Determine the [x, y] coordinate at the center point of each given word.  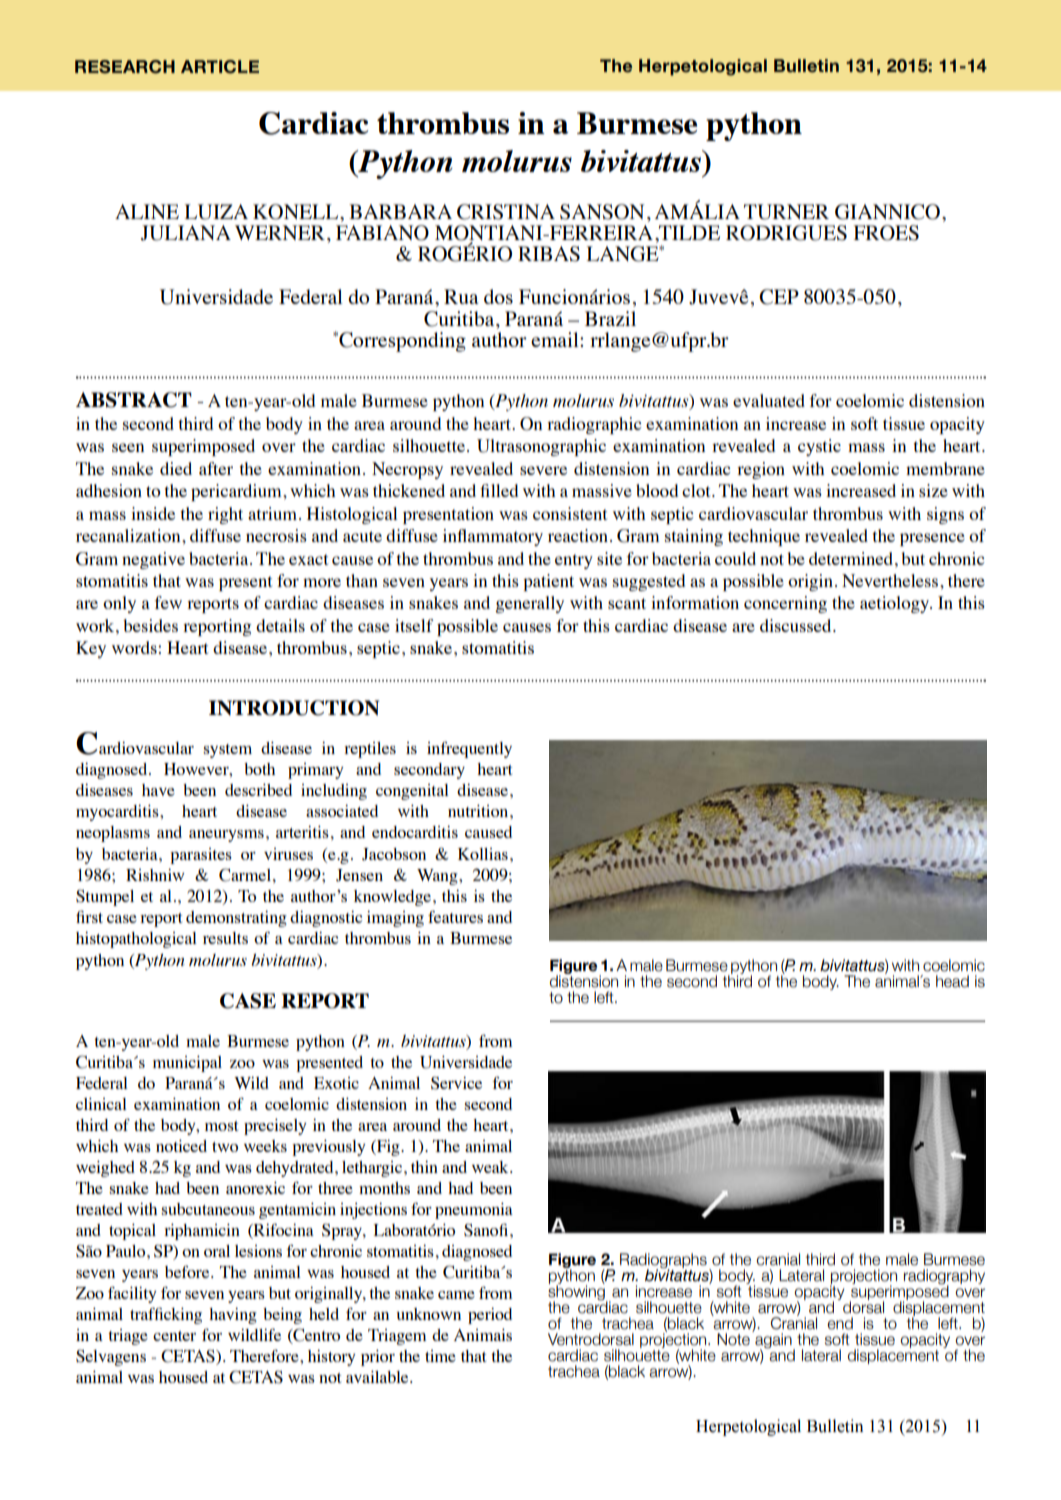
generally [529, 604]
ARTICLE [220, 67]
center [174, 1336]
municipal [187, 1064]
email [556, 339]
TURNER [786, 212]
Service [456, 1083]
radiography [944, 1278]
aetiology [895, 604]
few [168, 602]
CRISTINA [506, 212]
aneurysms [226, 836]
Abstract [134, 400]
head [952, 981]
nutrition [479, 811]
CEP [779, 297]
